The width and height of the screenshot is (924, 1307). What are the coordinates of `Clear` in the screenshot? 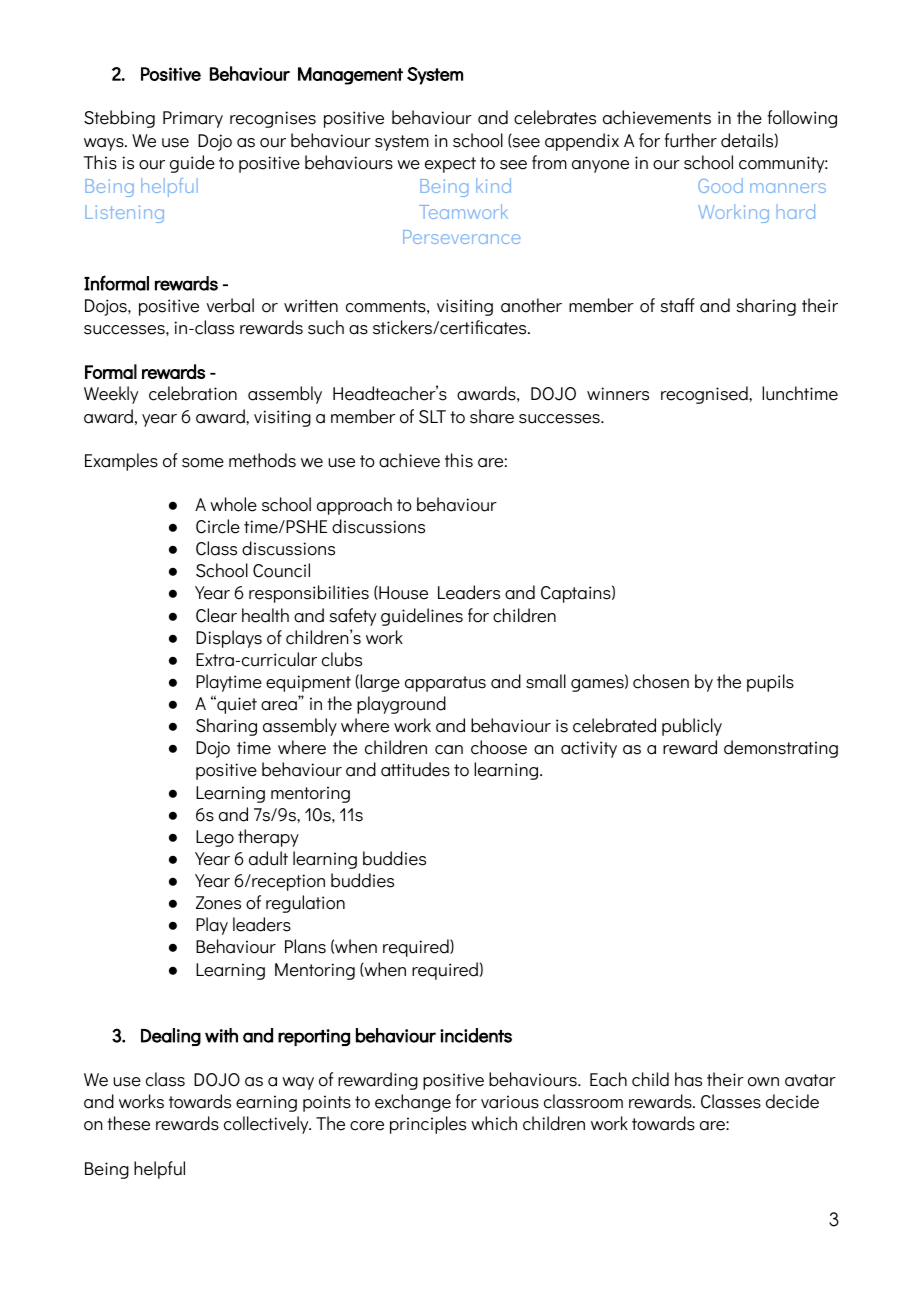 It's located at (216, 615).
